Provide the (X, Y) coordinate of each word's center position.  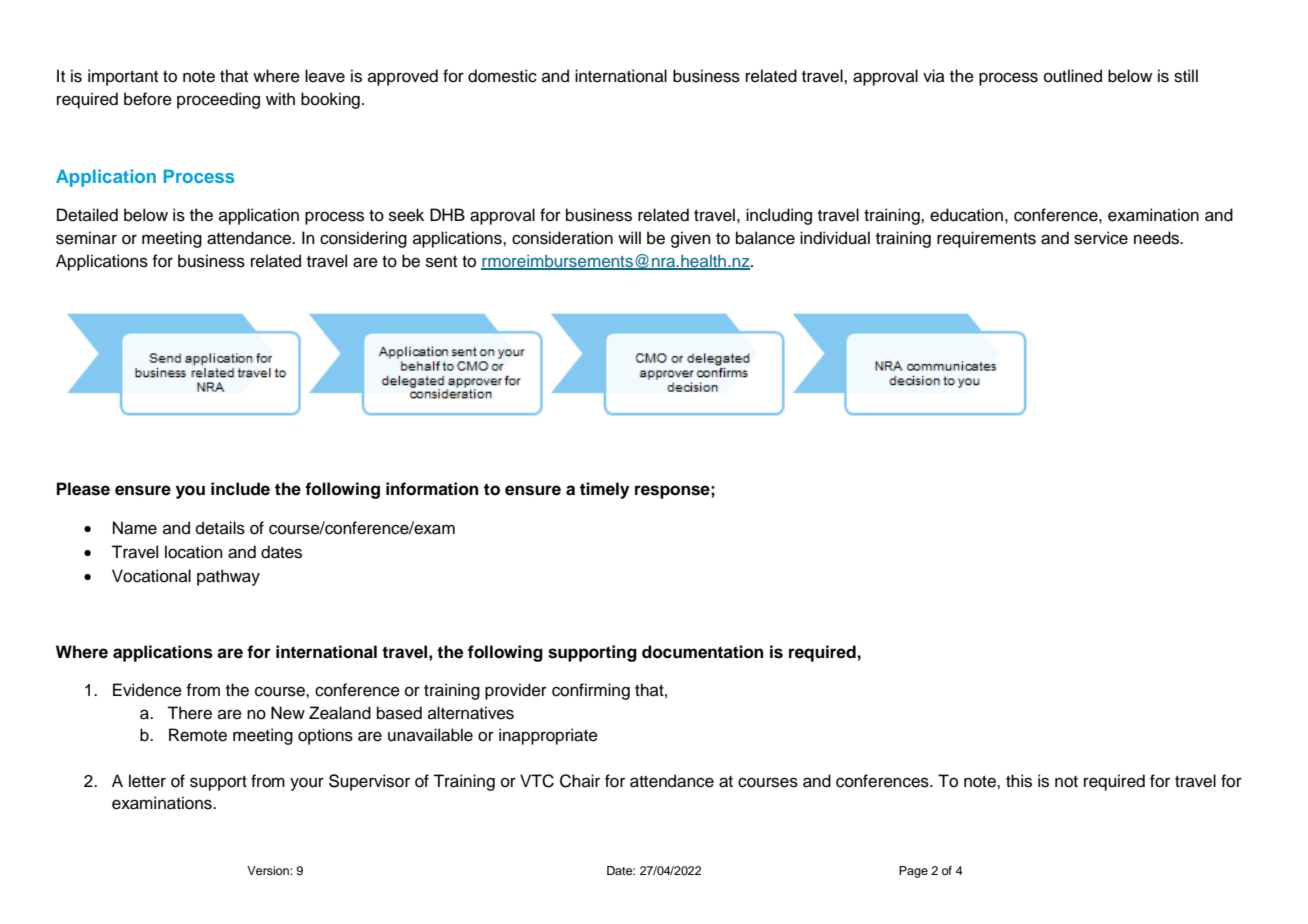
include (240, 489)
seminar (86, 238)
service (1101, 238)
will (629, 237)
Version (269, 870)
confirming (591, 691)
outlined (1073, 76)
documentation (702, 652)
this (1019, 781)
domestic (502, 76)
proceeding (218, 100)
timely (604, 490)
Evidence (147, 690)
